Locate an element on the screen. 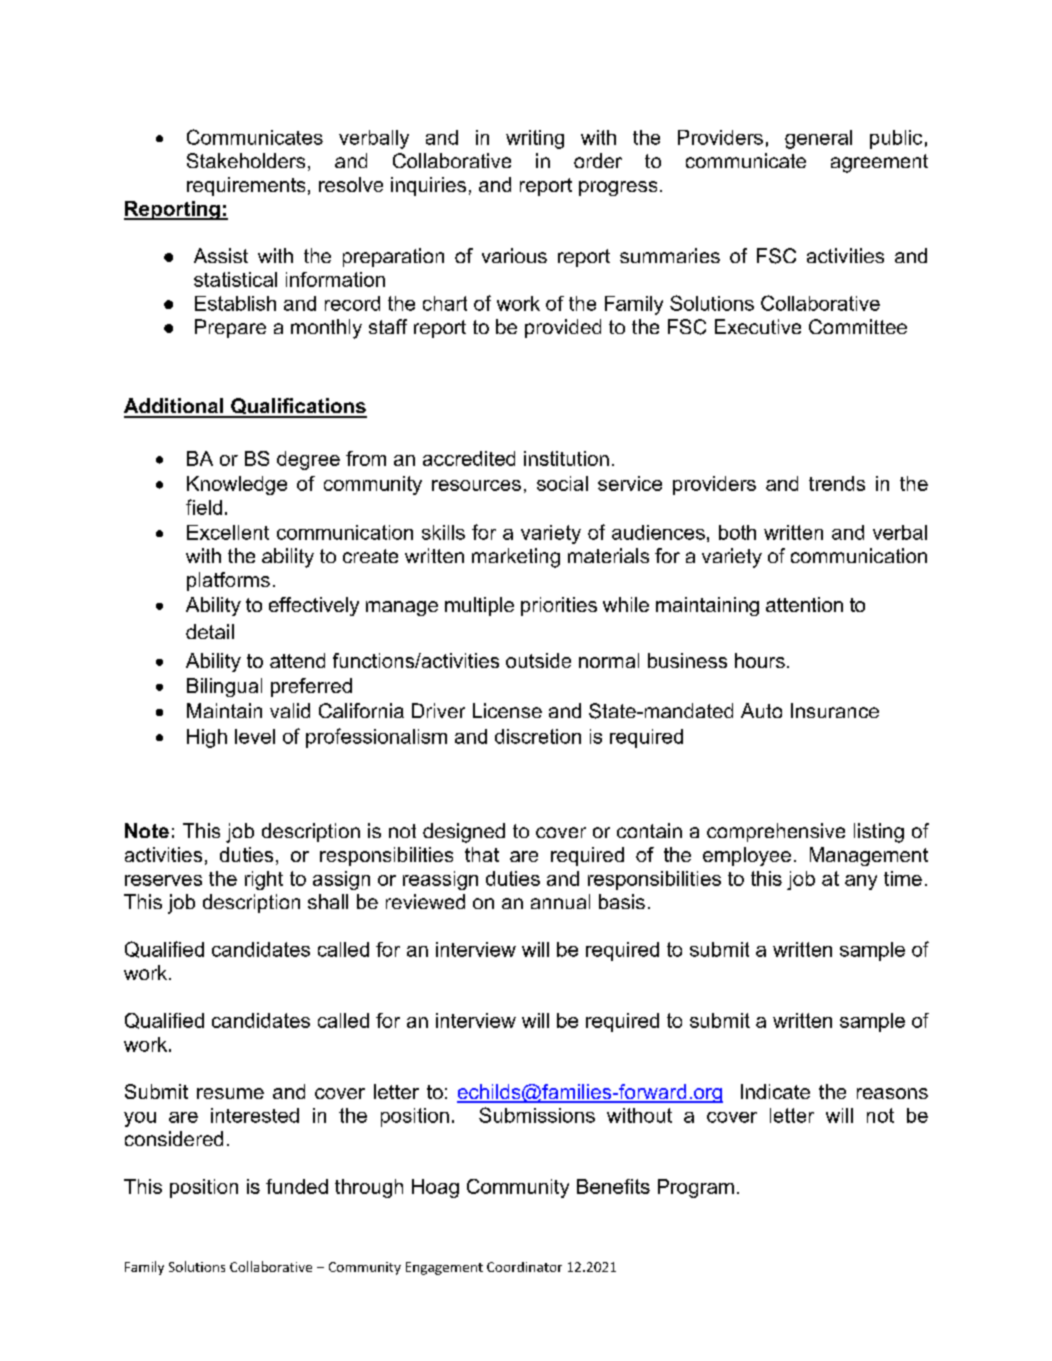  funded is located at coordinates (297, 1186).
